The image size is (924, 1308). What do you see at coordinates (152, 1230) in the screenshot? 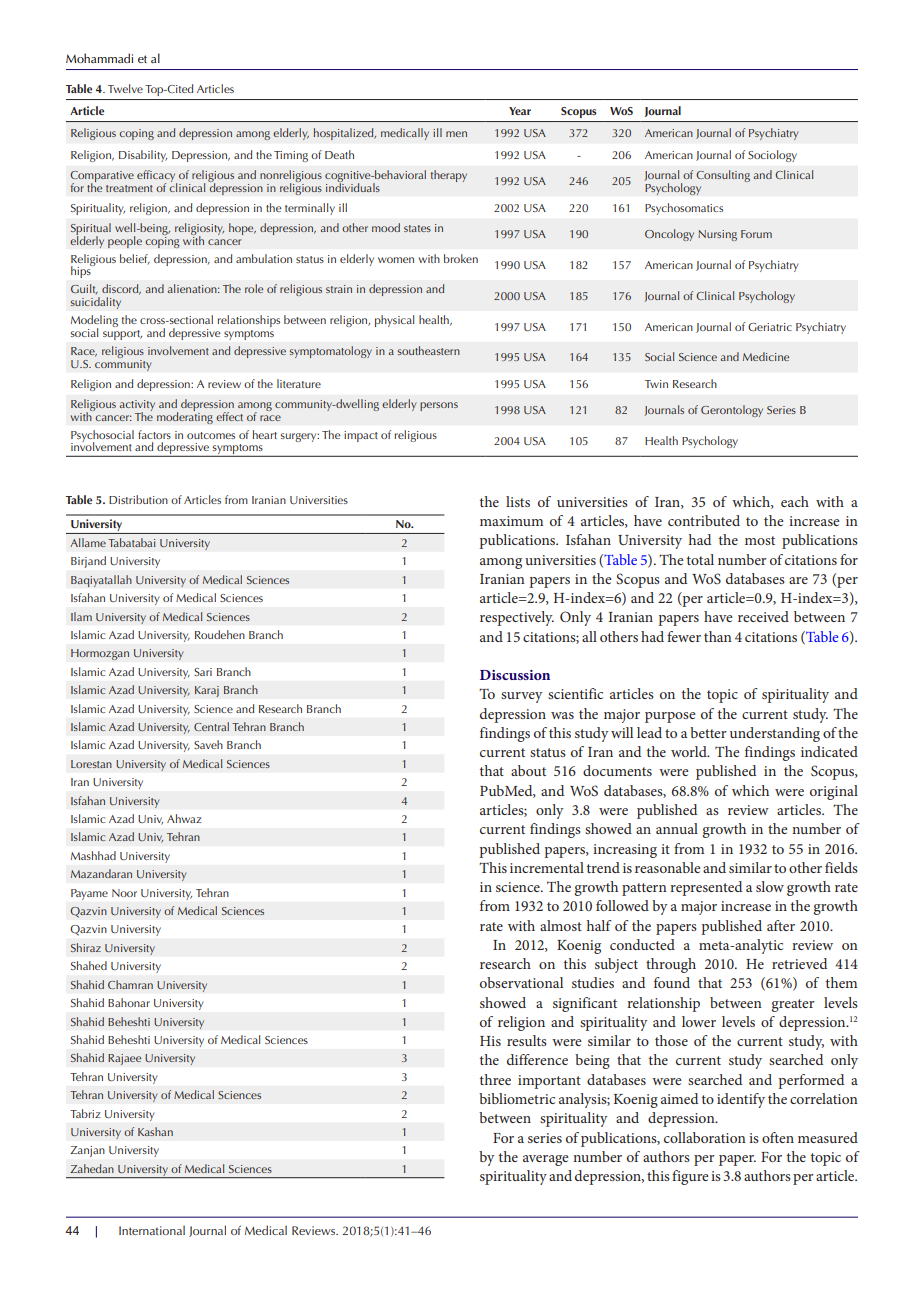
I see `International` at bounding box center [152, 1230].
